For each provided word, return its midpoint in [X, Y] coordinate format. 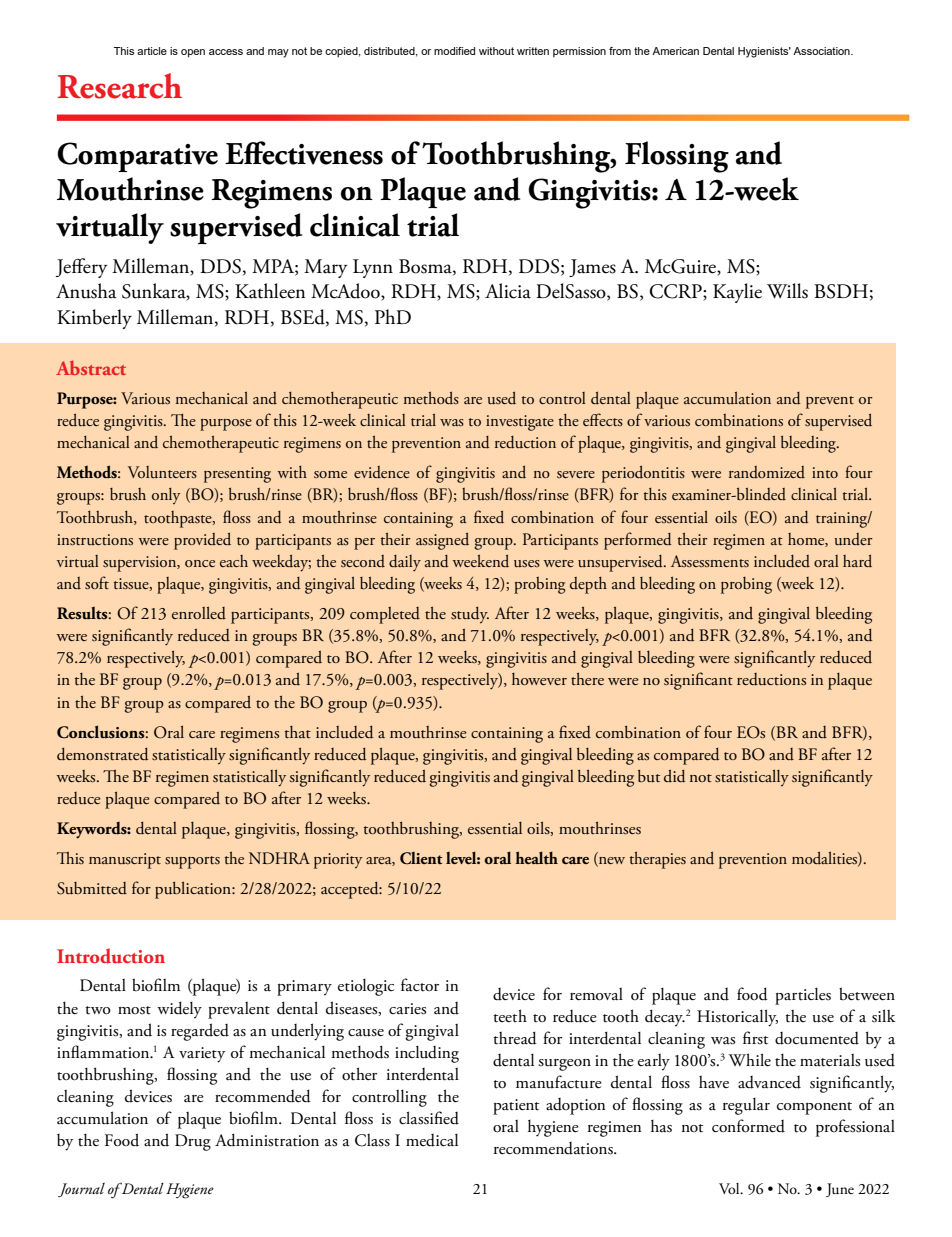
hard [857, 560]
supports [192, 862]
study [470, 615]
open [193, 53]
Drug [193, 1142]
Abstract [91, 367]
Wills [787, 291]
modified [454, 51]
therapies [657, 860]
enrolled [199, 613]
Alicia [508, 291]
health [537, 857]
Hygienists [764, 52]
